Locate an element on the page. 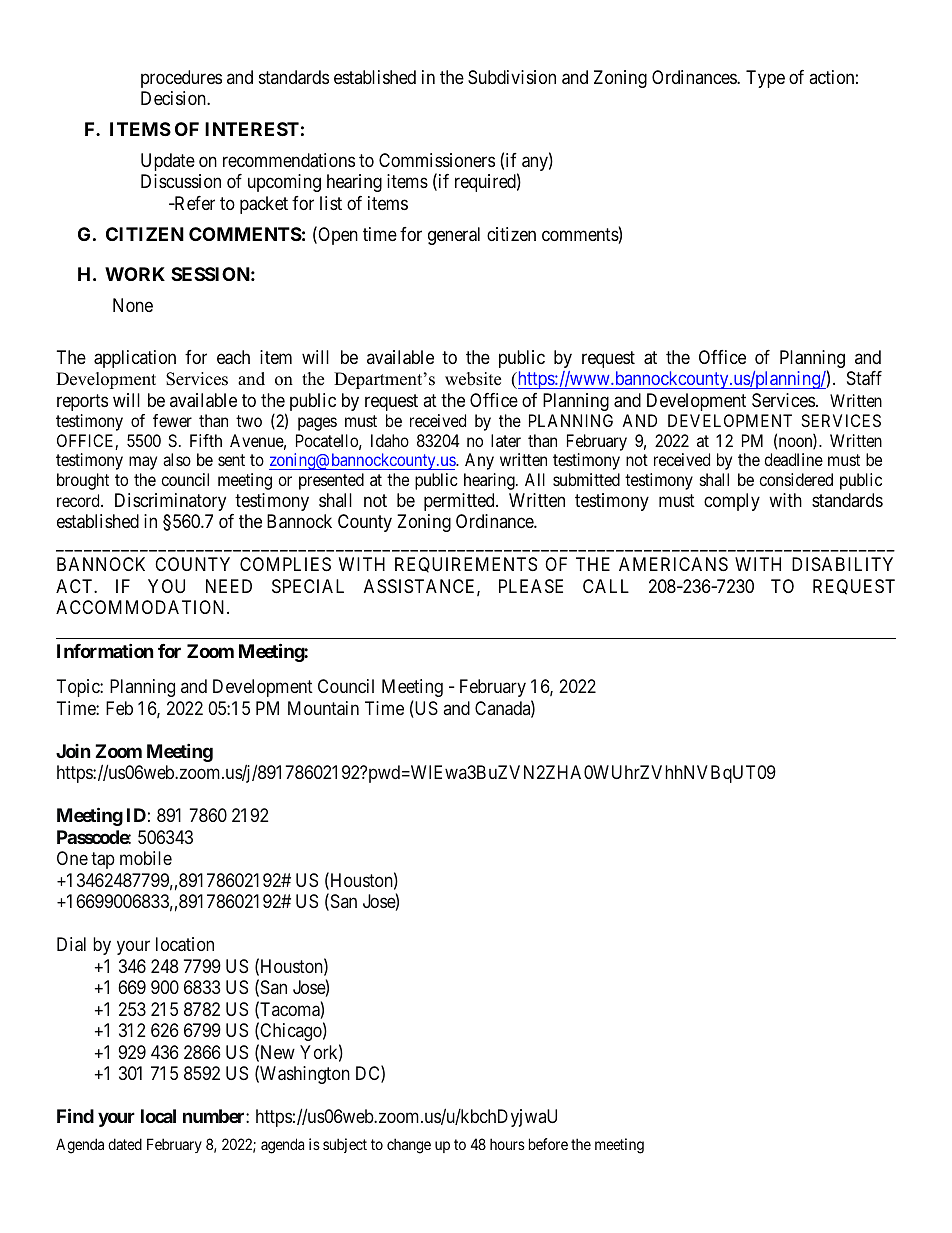  Type is located at coordinates (765, 79).
